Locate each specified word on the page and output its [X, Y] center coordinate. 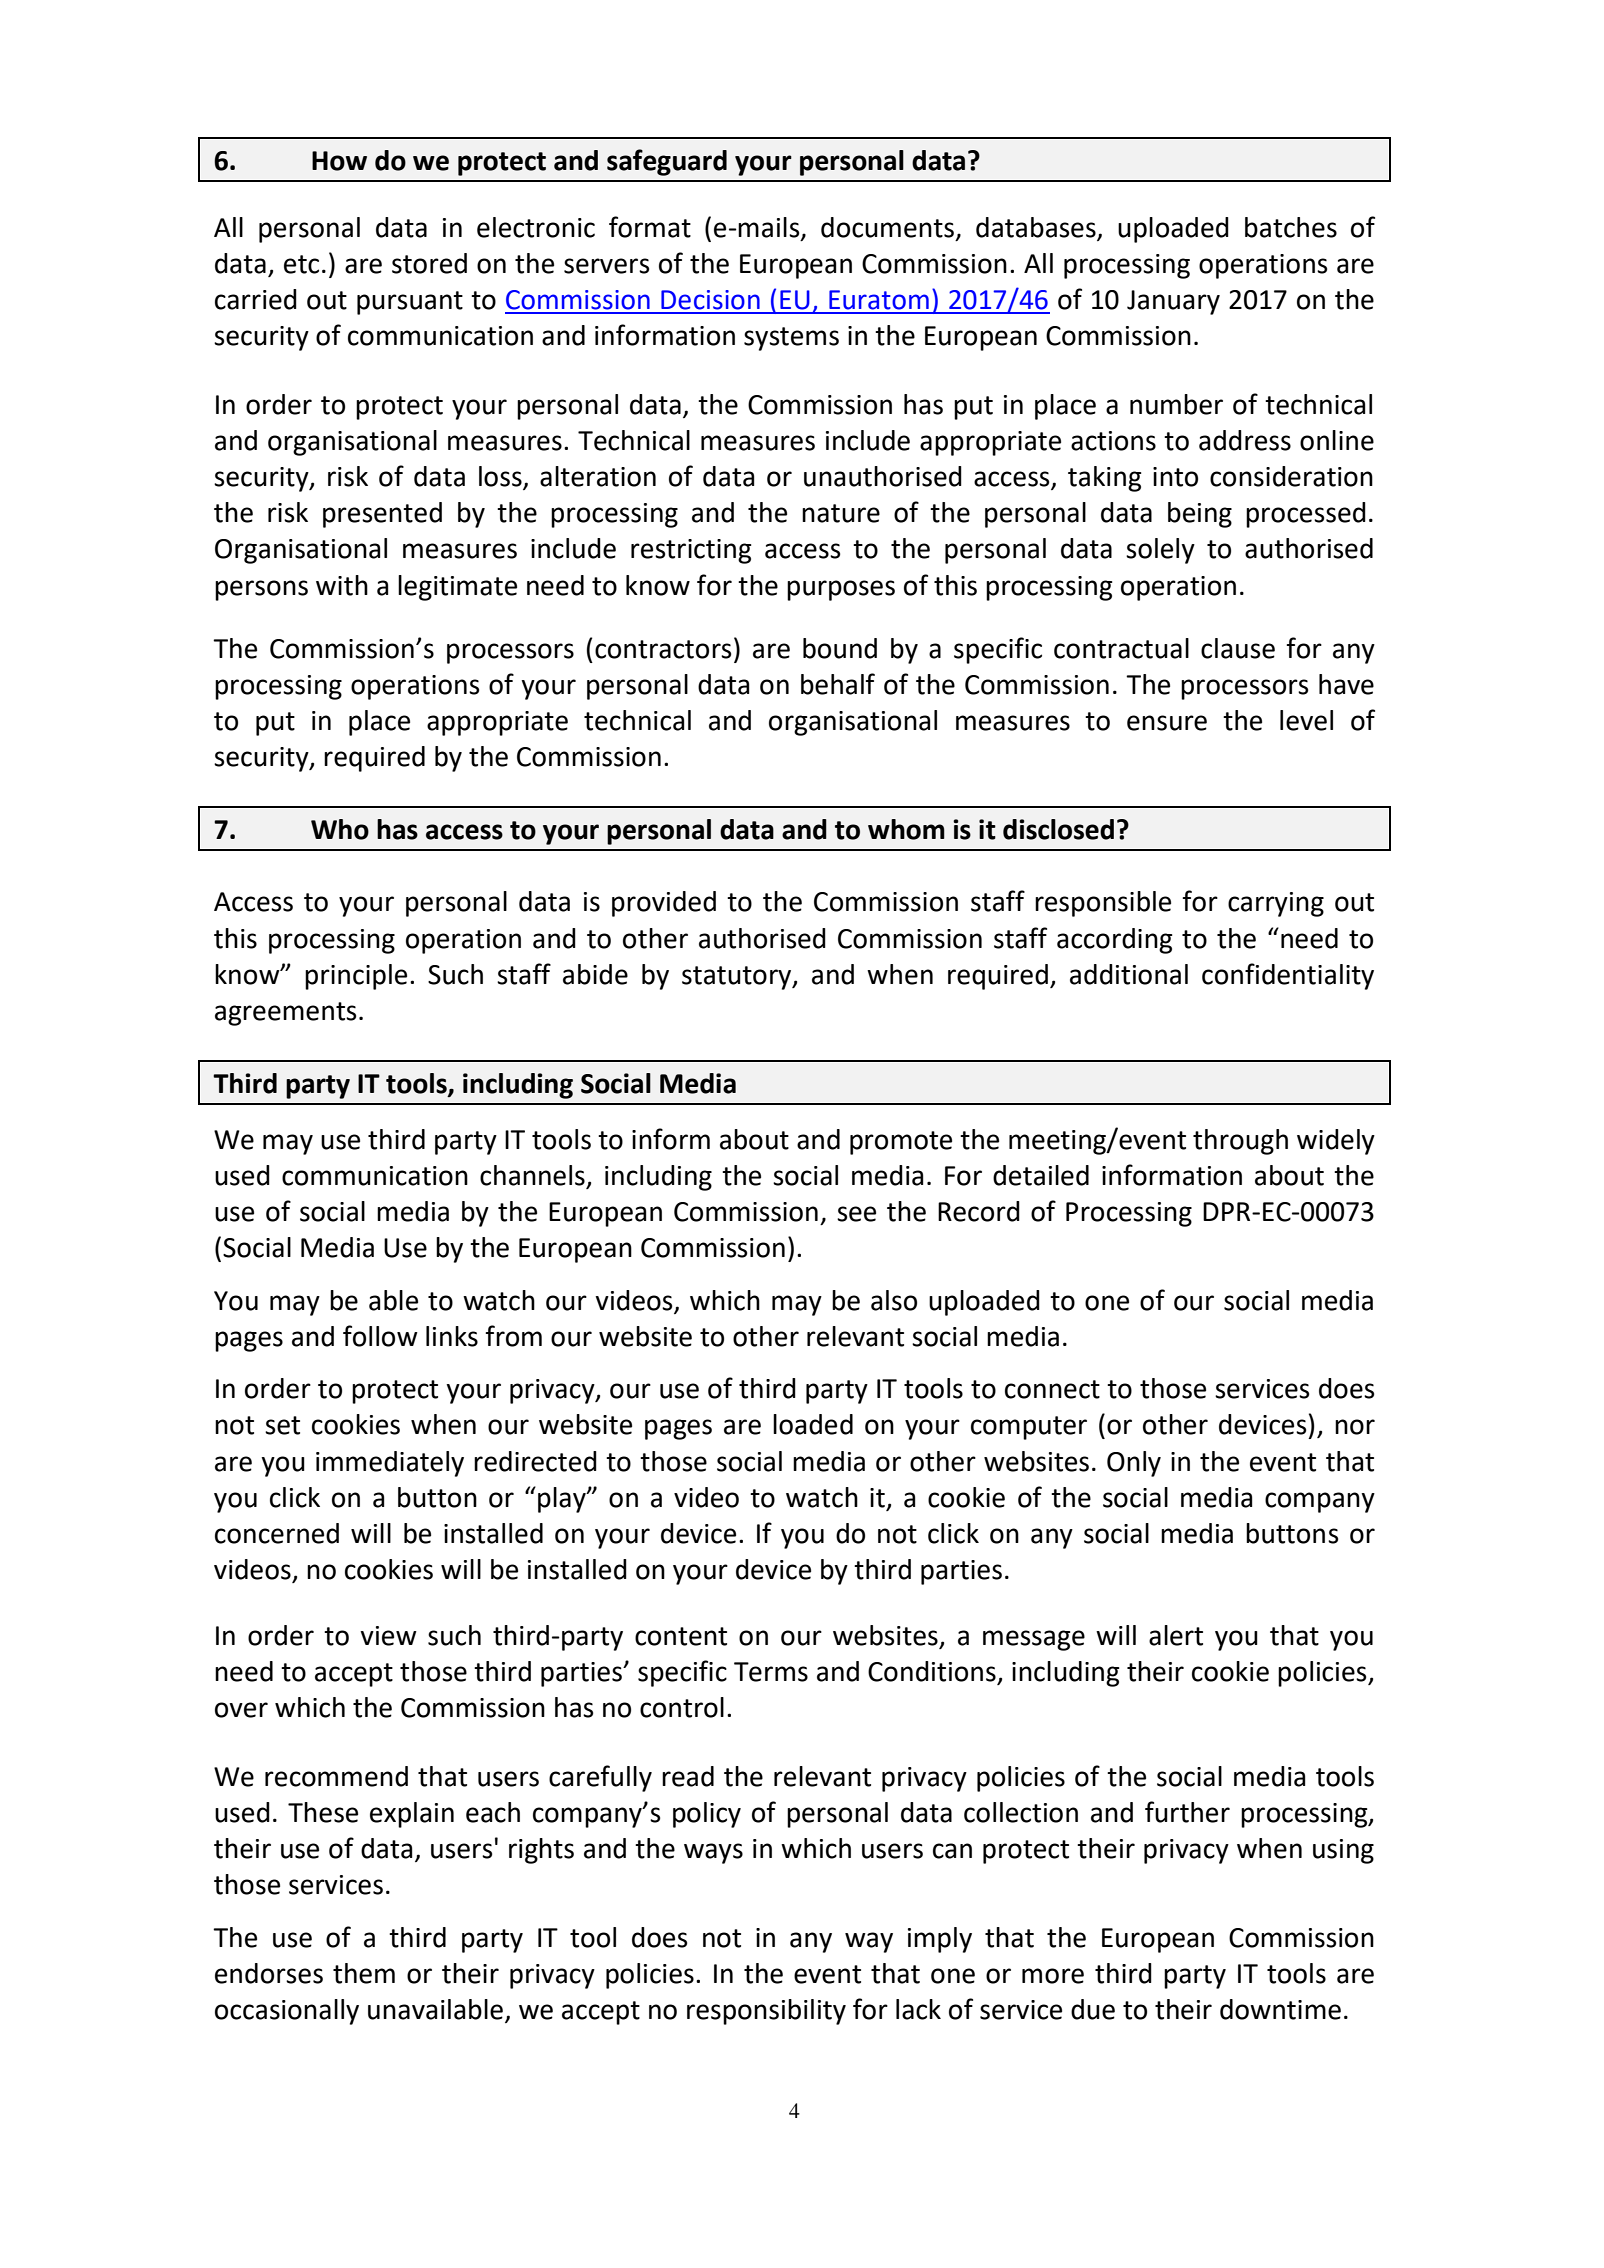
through [1240, 1142]
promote [901, 1143]
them [364, 1973]
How [339, 161]
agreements [285, 1014]
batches [1291, 227]
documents [887, 227]
